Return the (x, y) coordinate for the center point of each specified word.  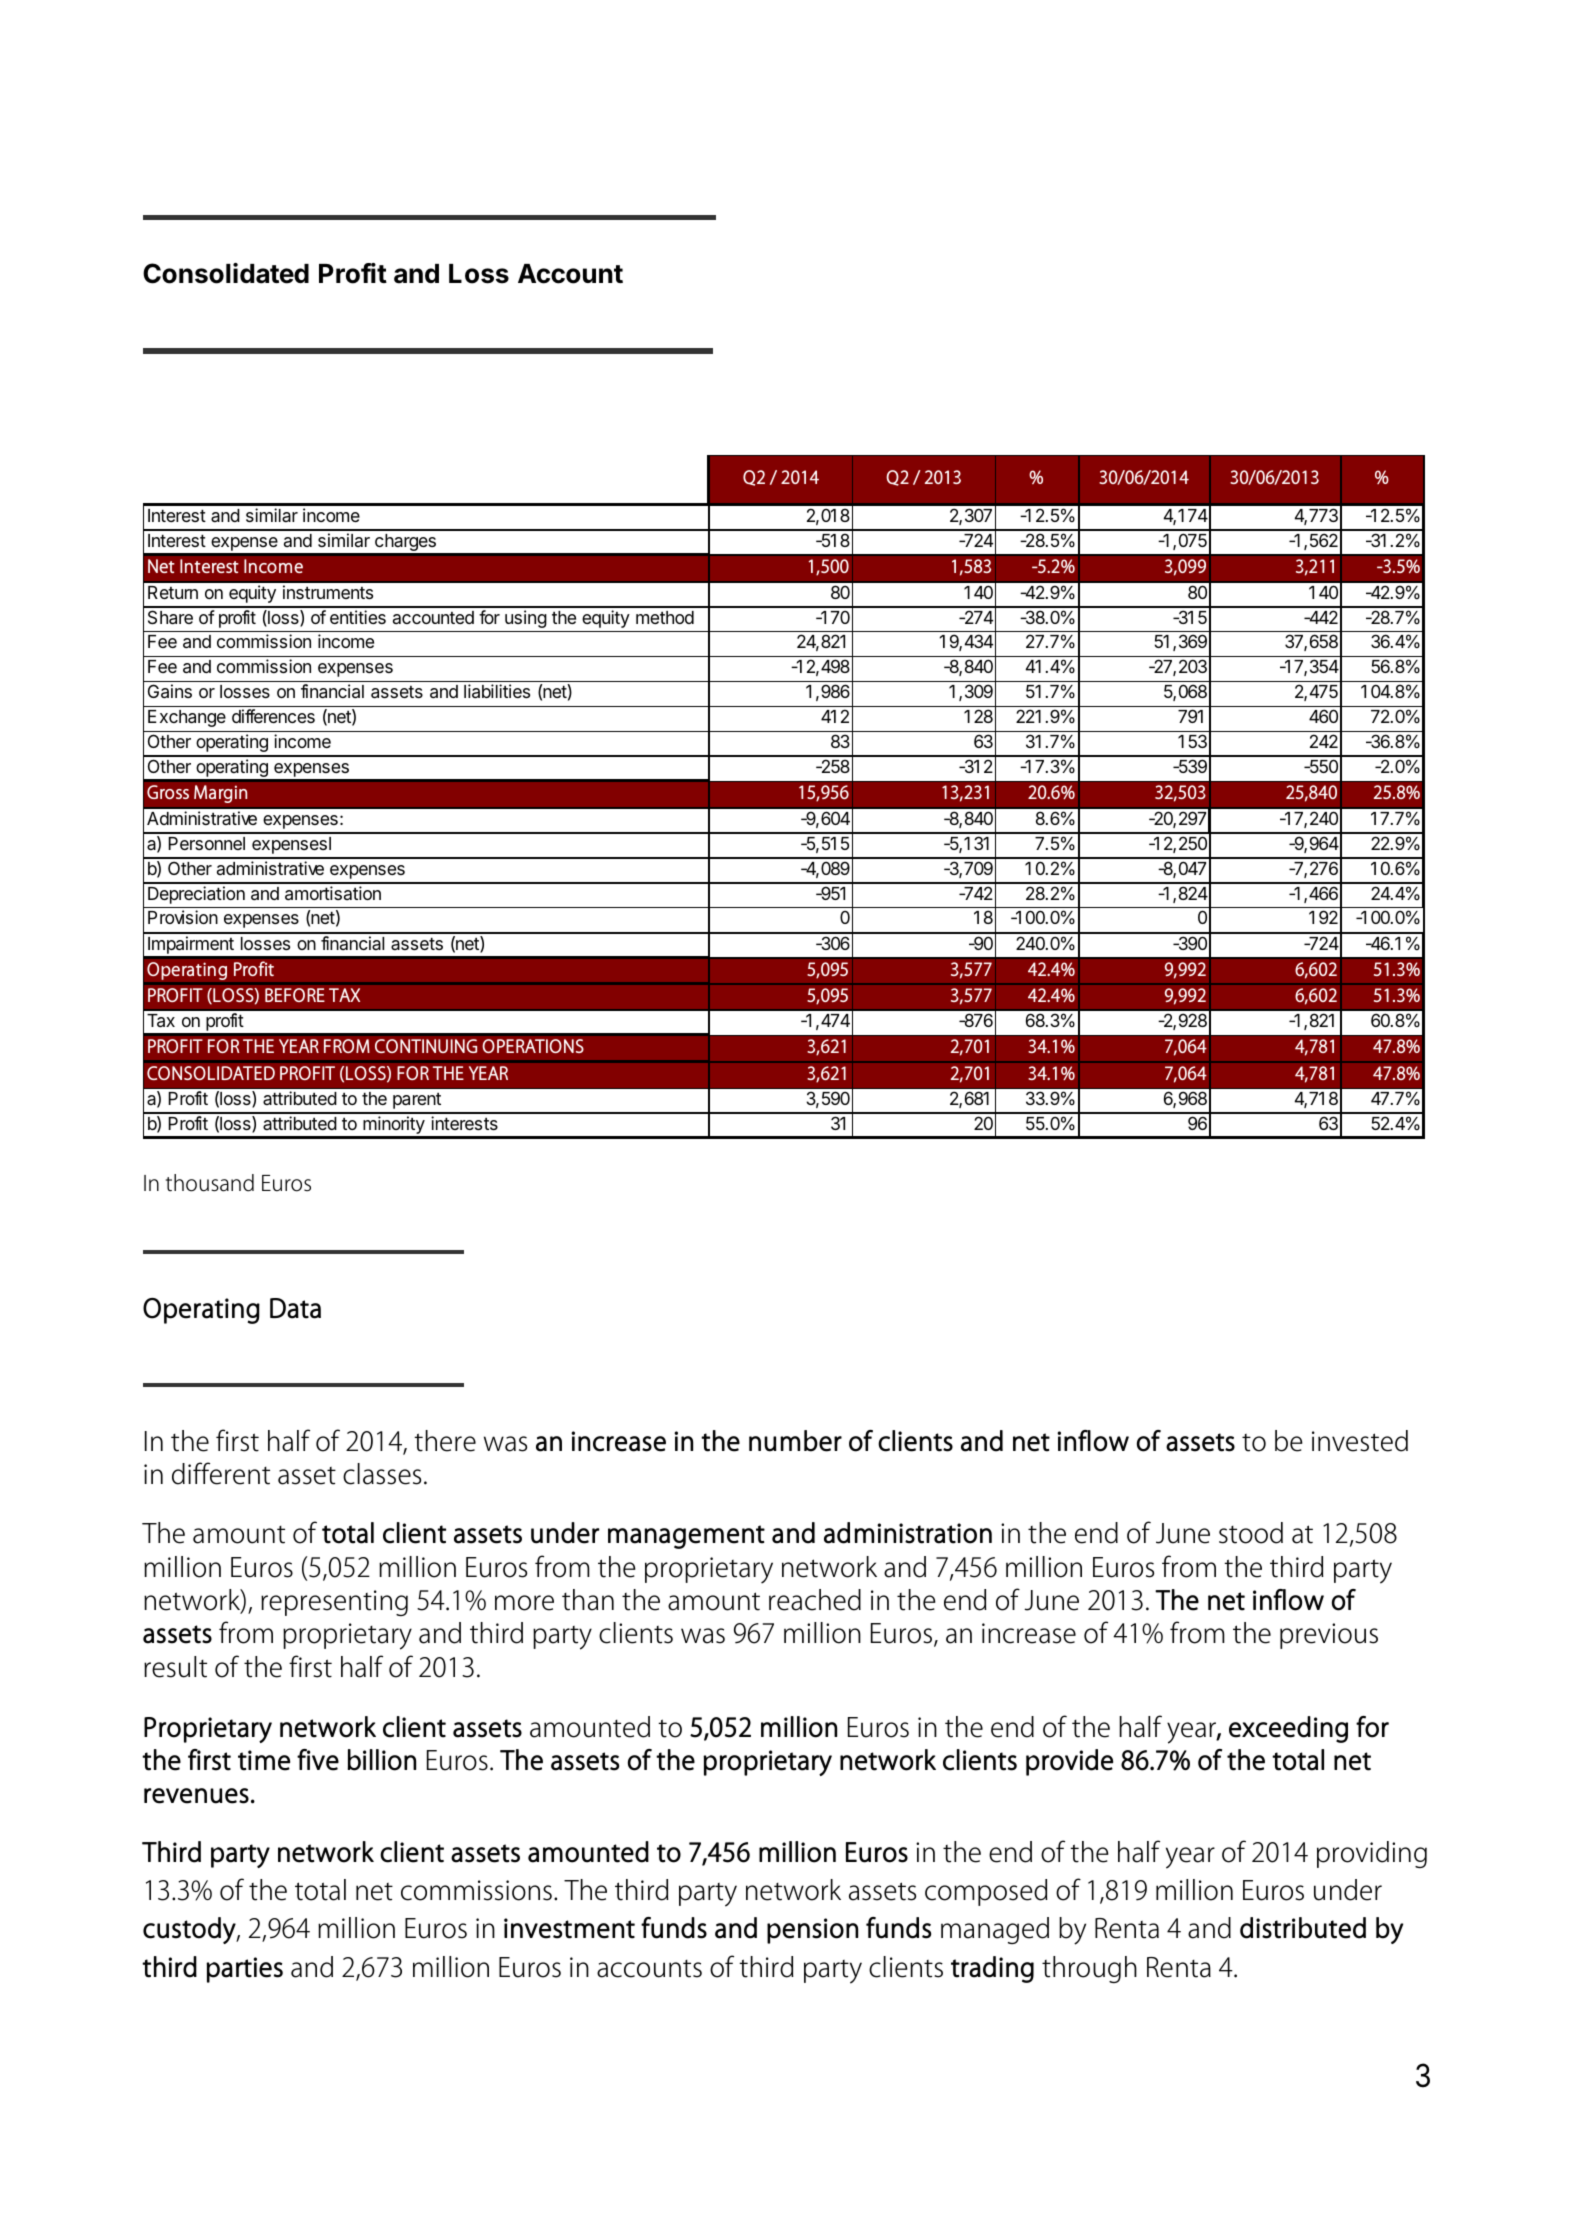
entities (358, 617)
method (665, 617)
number (795, 1441)
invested (1360, 1441)
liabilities (497, 691)
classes (382, 1474)
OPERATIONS (533, 1046)
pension (812, 1931)
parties (244, 1970)
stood (1251, 1533)
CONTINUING (426, 1046)
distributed (1303, 1928)
